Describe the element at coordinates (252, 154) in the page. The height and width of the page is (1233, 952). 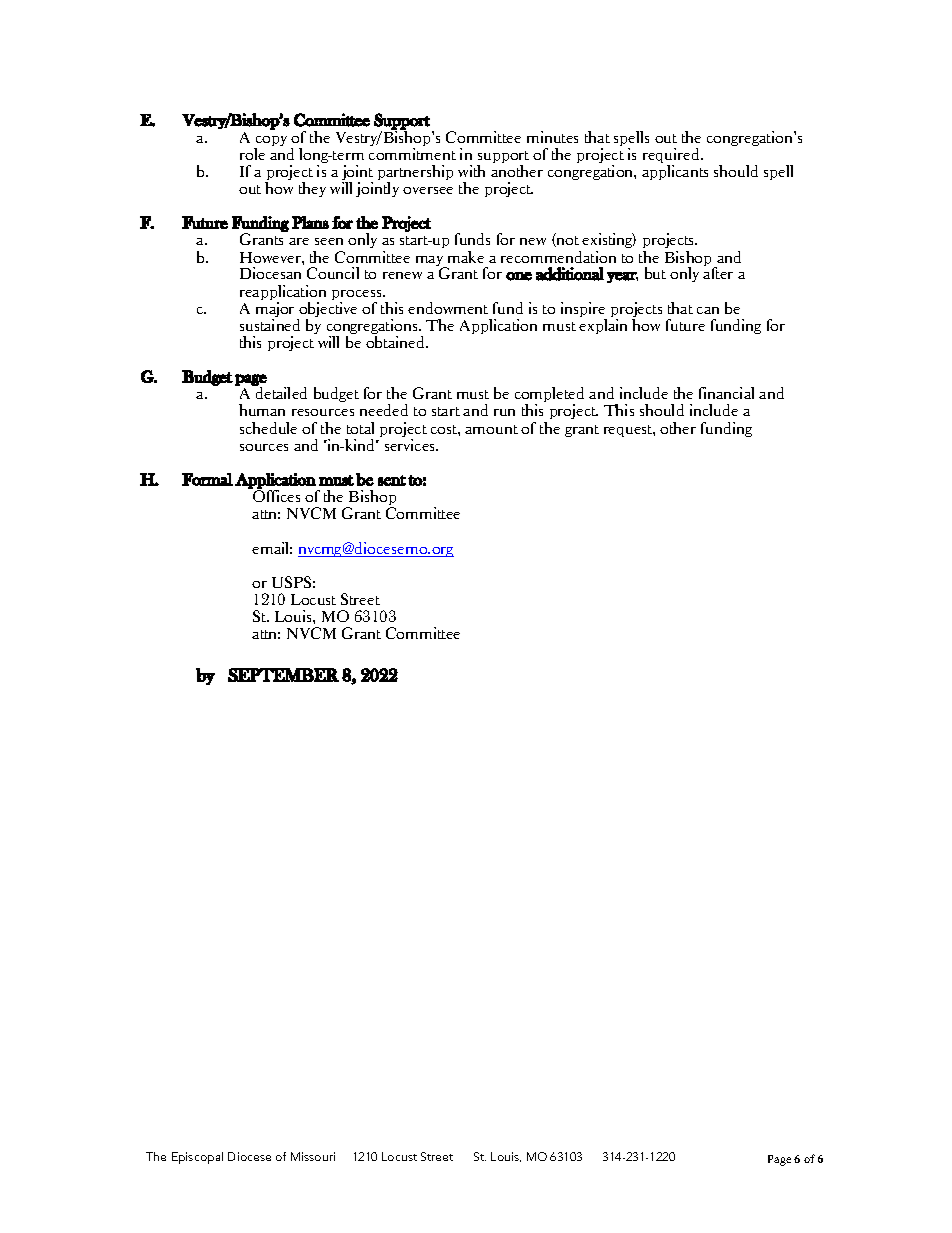
I see `role` at that location.
